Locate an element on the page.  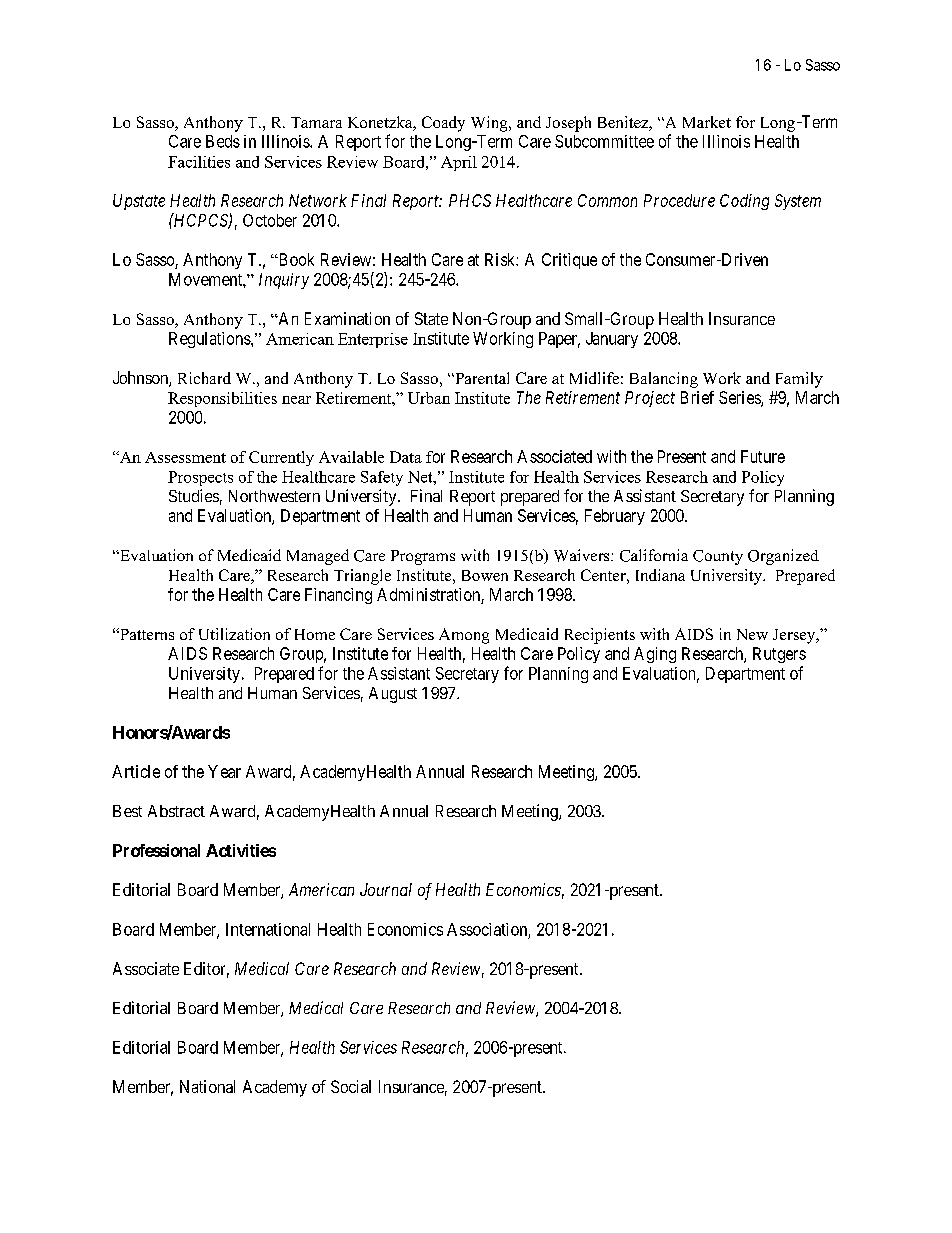
Utilization is located at coordinates (234, 634).
